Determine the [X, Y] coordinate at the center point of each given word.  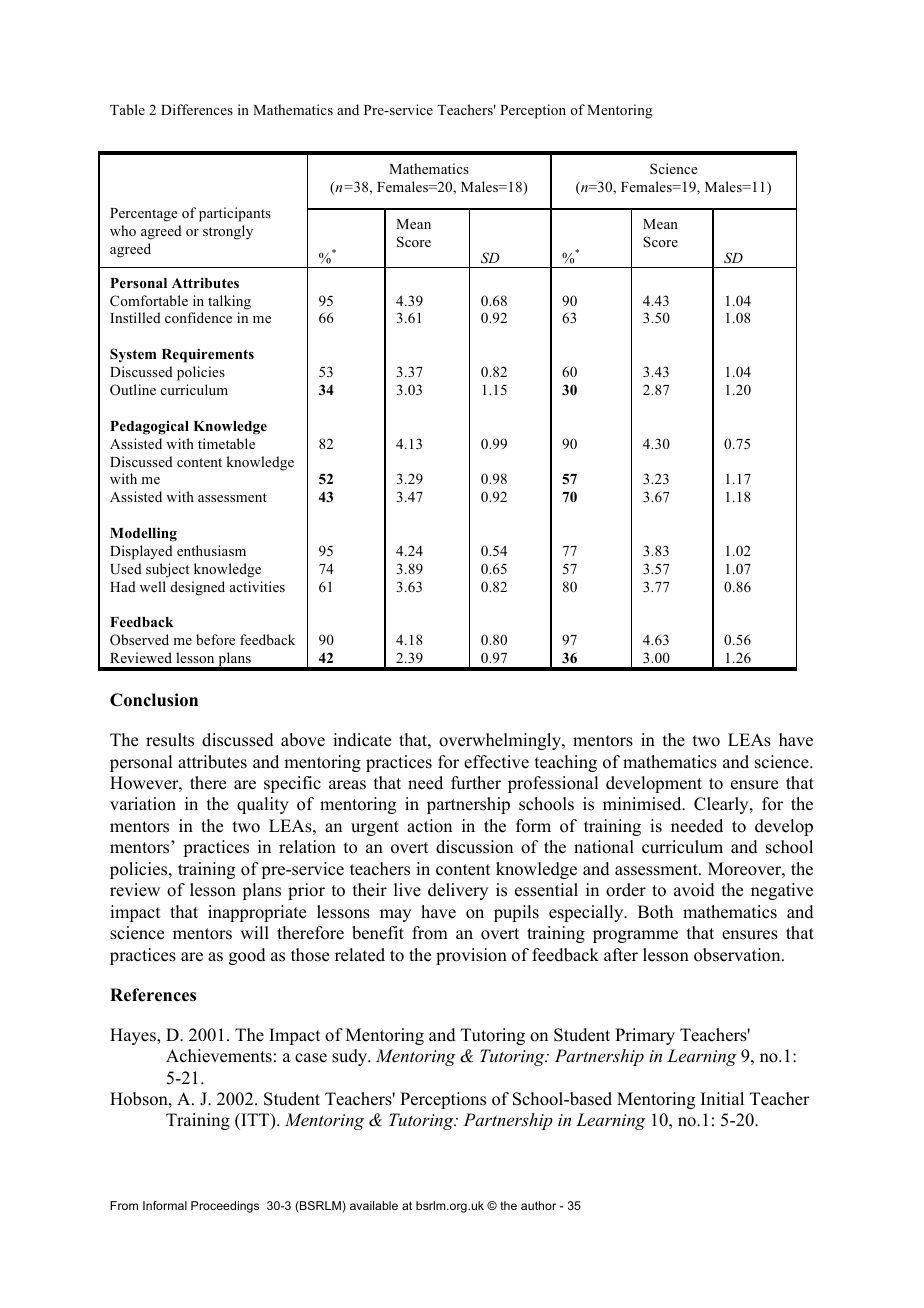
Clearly [722, 805]
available [374, 1205]
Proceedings [225, 1207]
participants [235, 214]
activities [257, 586]
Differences [197, 109]
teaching [566, 763]
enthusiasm [211, 550]
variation [143, 804]
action [429, 826]
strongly [228, 232]
